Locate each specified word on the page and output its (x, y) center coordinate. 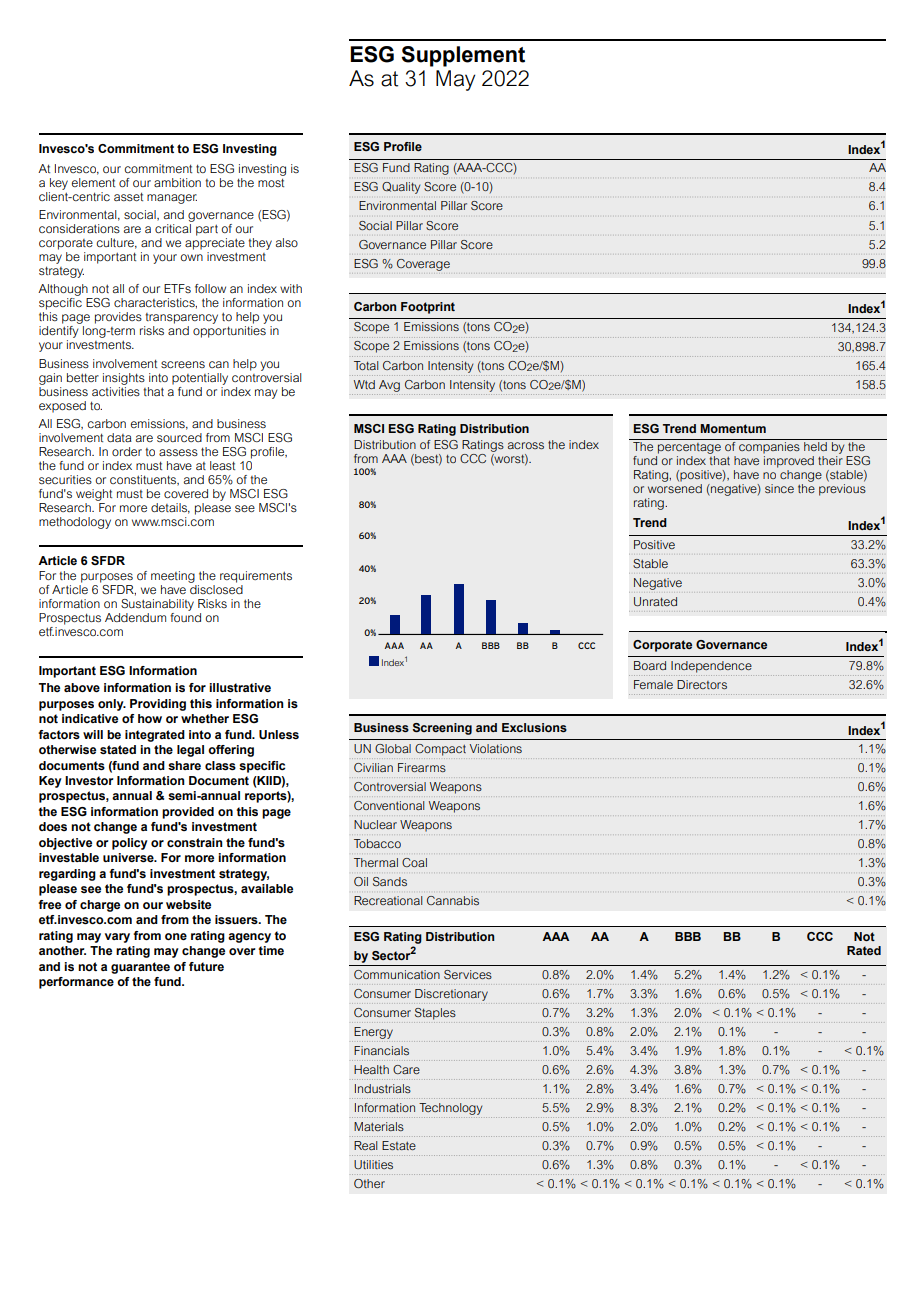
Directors (702, 684)
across (526, 445)
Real (365, 1145)
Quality (401, 188)
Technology (450, 1109)
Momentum (733, 428)
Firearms (422, 767)
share (184, 765)
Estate (399, 1145)
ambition (177, 182)
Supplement (463, 56)
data (119, 437)
